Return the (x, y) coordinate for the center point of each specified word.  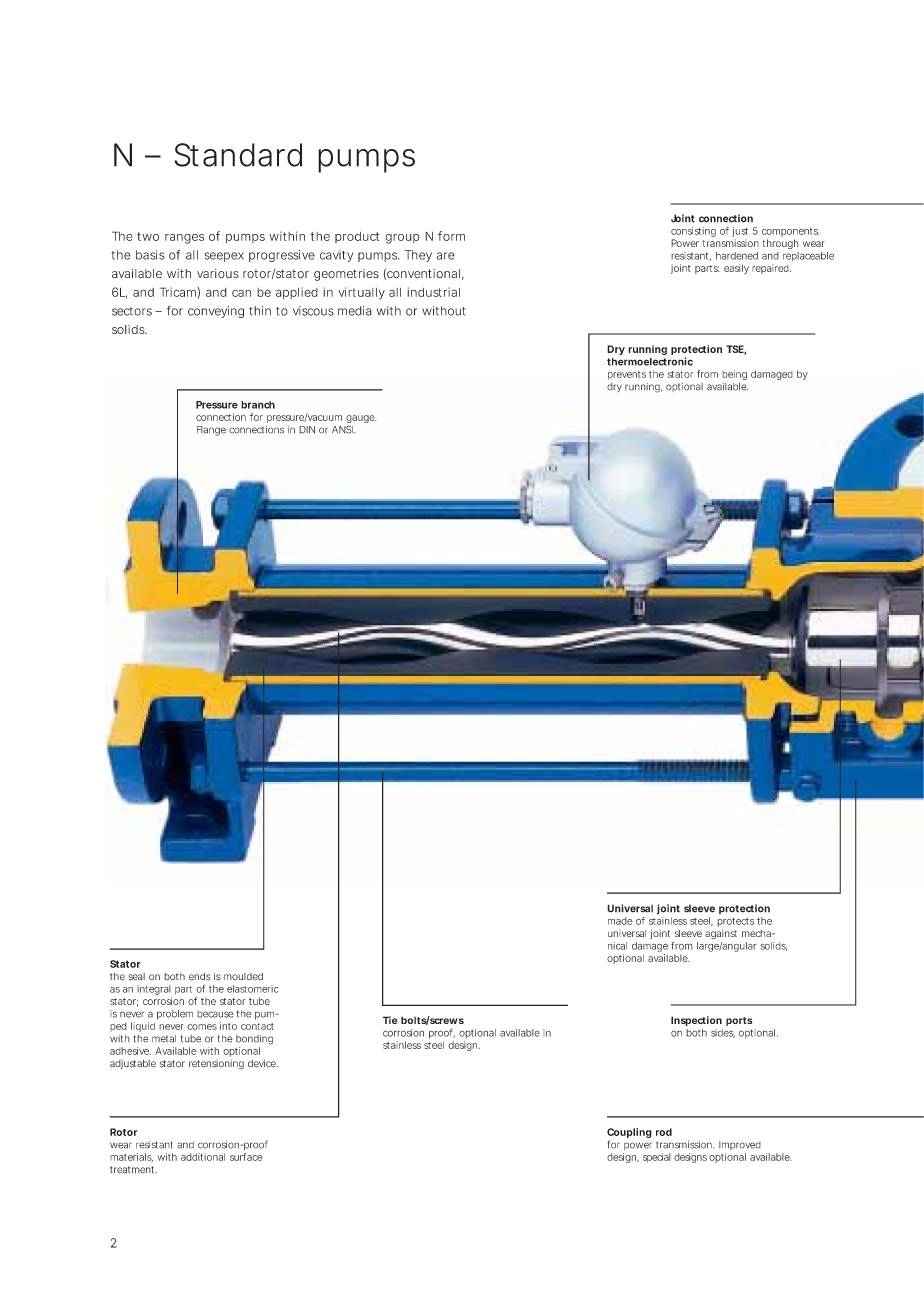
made (620, 921)
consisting (693, 232)
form (451, 236)
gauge (361, 419)
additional (203, 1157)
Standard (238, 155)
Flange (211, 431)
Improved (740, 1145)
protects (735, 922)
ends (200, 977)
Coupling (629, 1134)
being (734, 375)
